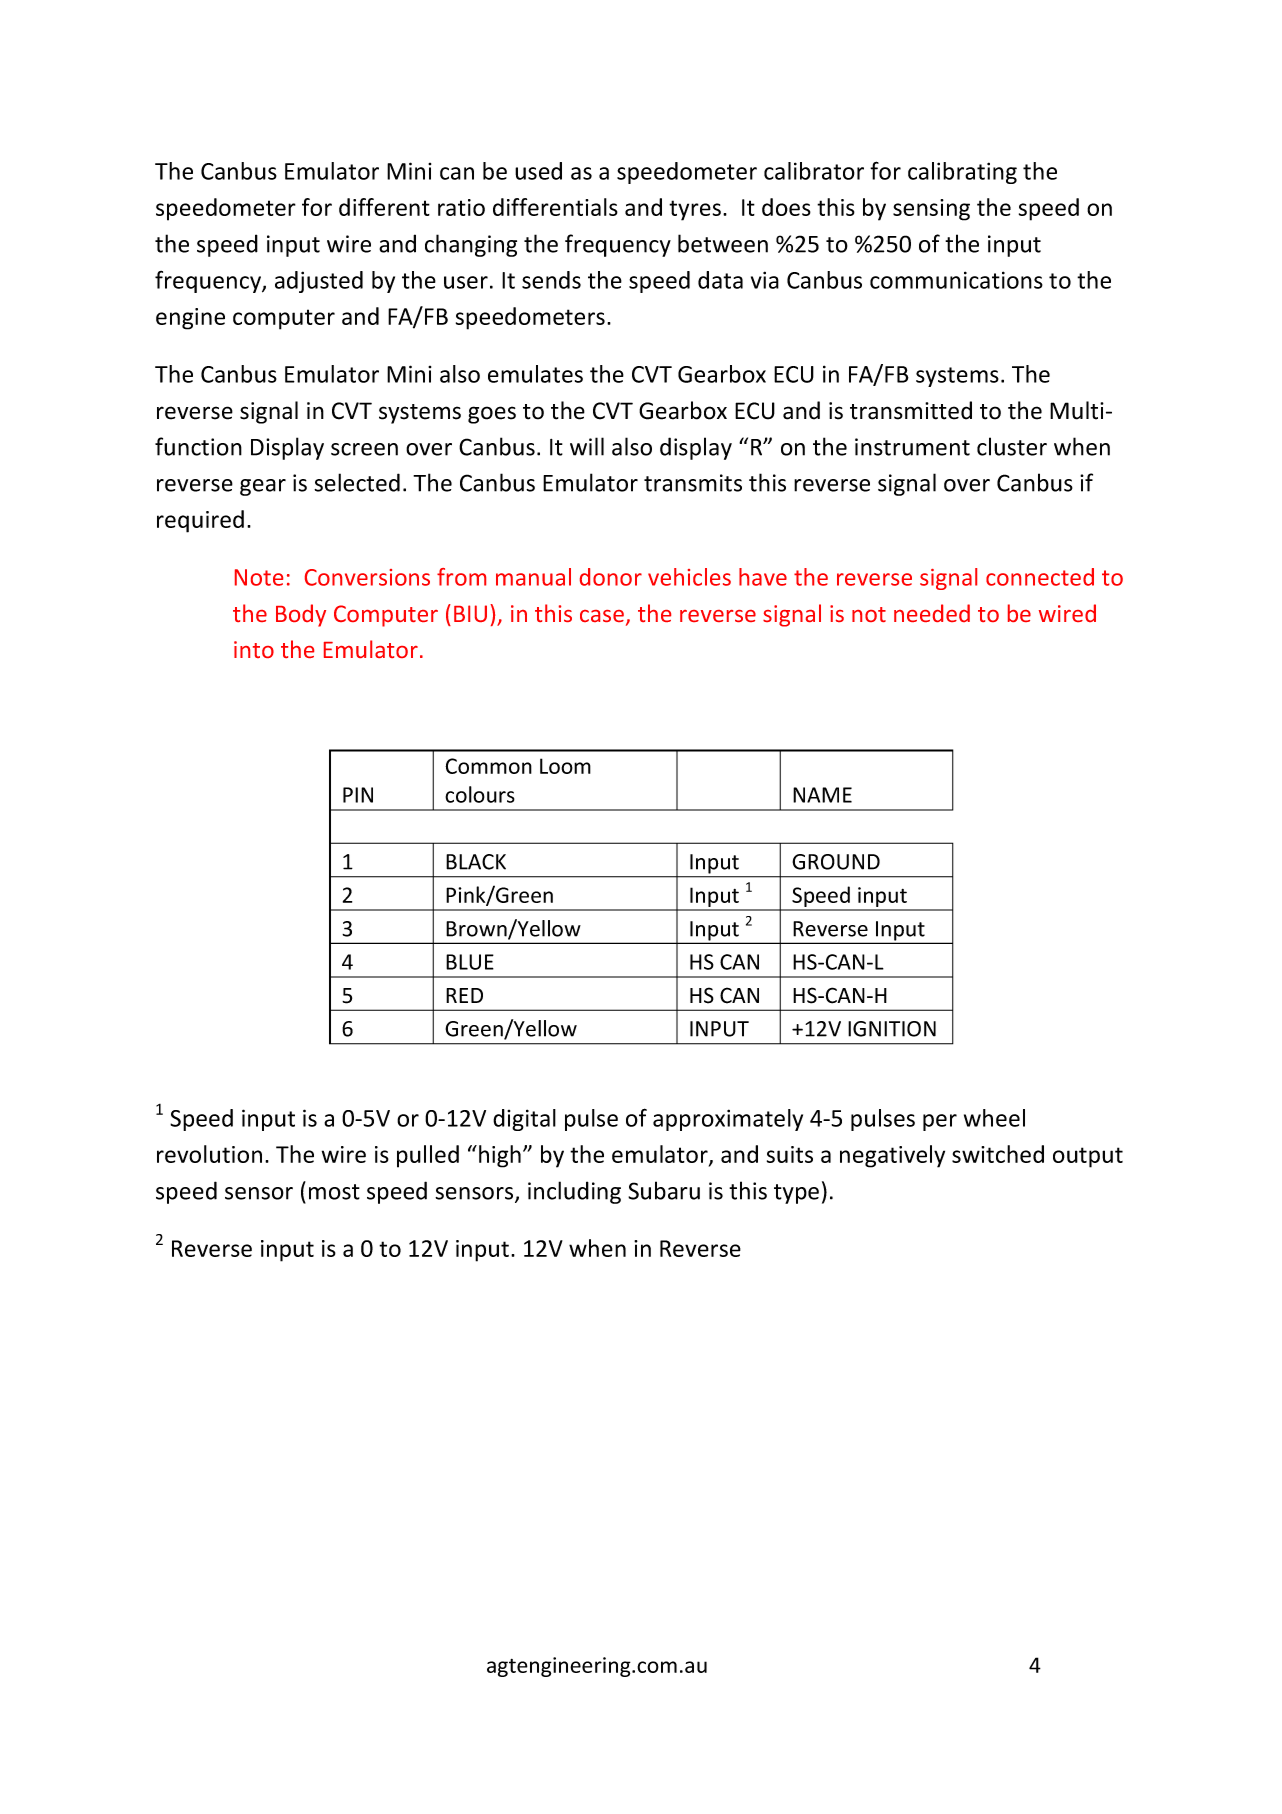 Image resolution: width=1282 pixels, height=1814 pixels. I want to click on screen, so click(364, 449).
